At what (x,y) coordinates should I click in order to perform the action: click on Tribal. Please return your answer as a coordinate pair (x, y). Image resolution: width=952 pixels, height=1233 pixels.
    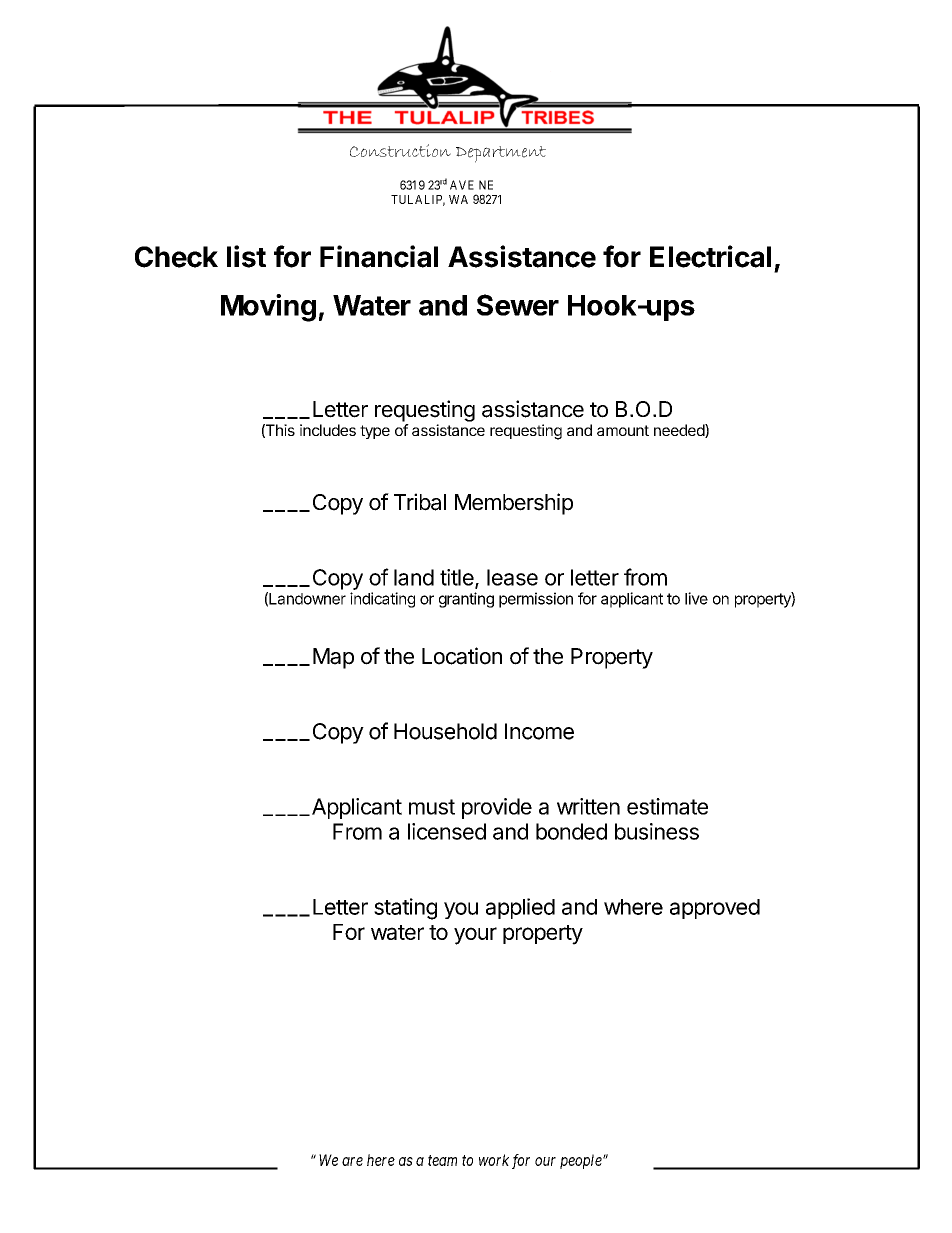
    Looking at the image, I should click on (420, 502).
